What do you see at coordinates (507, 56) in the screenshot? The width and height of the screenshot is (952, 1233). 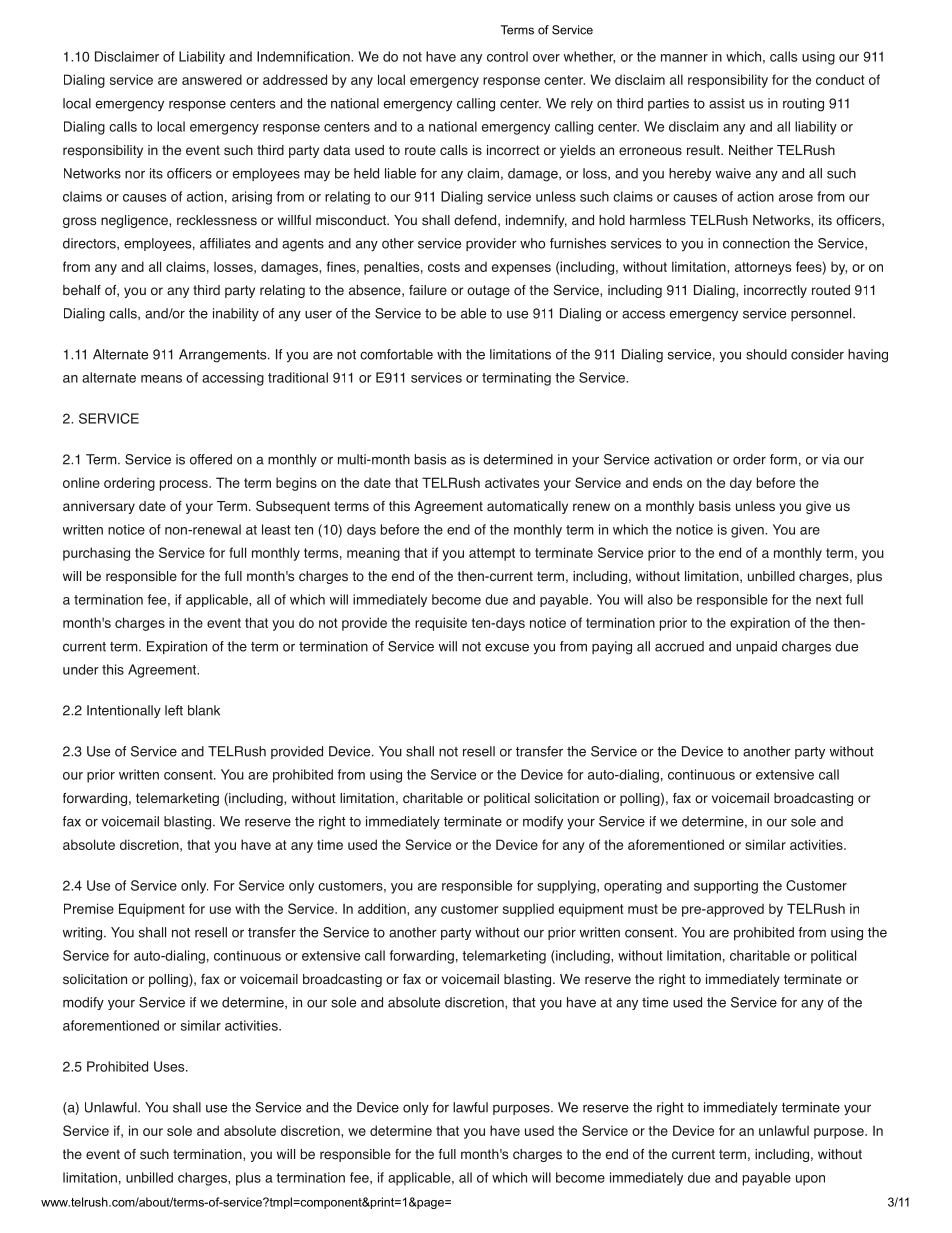 I see `control` at bounding box center [507, 56].
